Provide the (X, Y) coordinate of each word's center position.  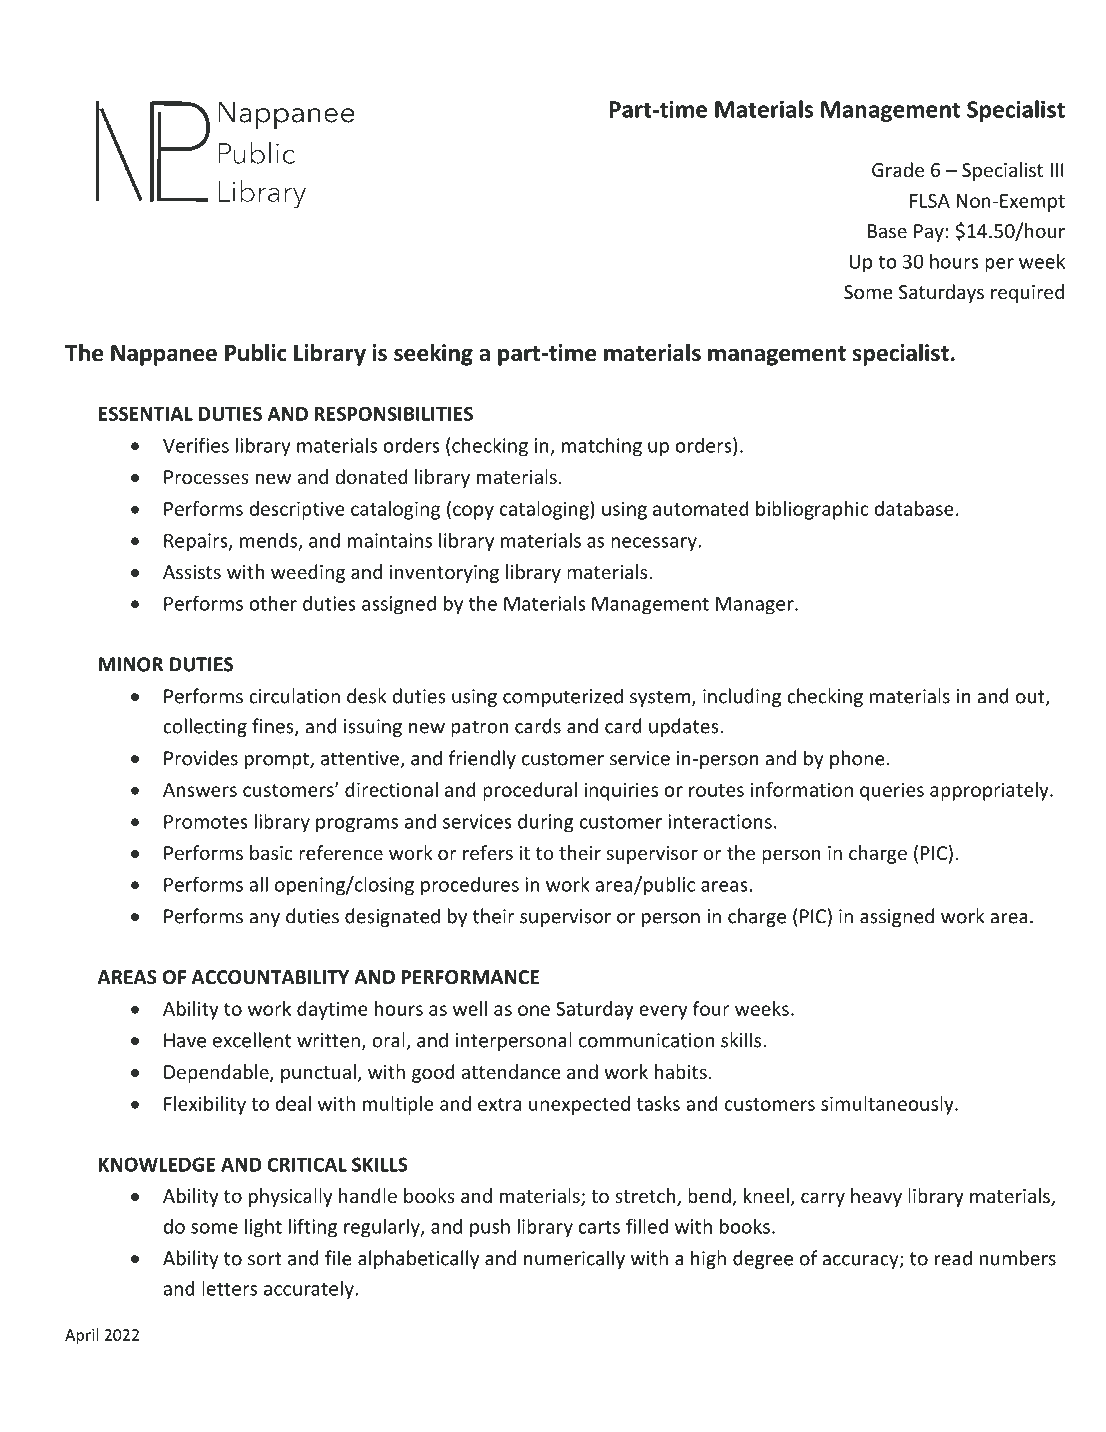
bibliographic (812, 510)
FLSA (930, 201)
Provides (201, 758)
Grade (898, 169)
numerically (574, 1259)
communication (646, 1040)
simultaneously (888, 1105)
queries (892, 791)
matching (602, 447)
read (953, 1258)
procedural (530, 791)
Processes (206, 477)
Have (185, 1040)
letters (229, 1288)
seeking (433, 354)
